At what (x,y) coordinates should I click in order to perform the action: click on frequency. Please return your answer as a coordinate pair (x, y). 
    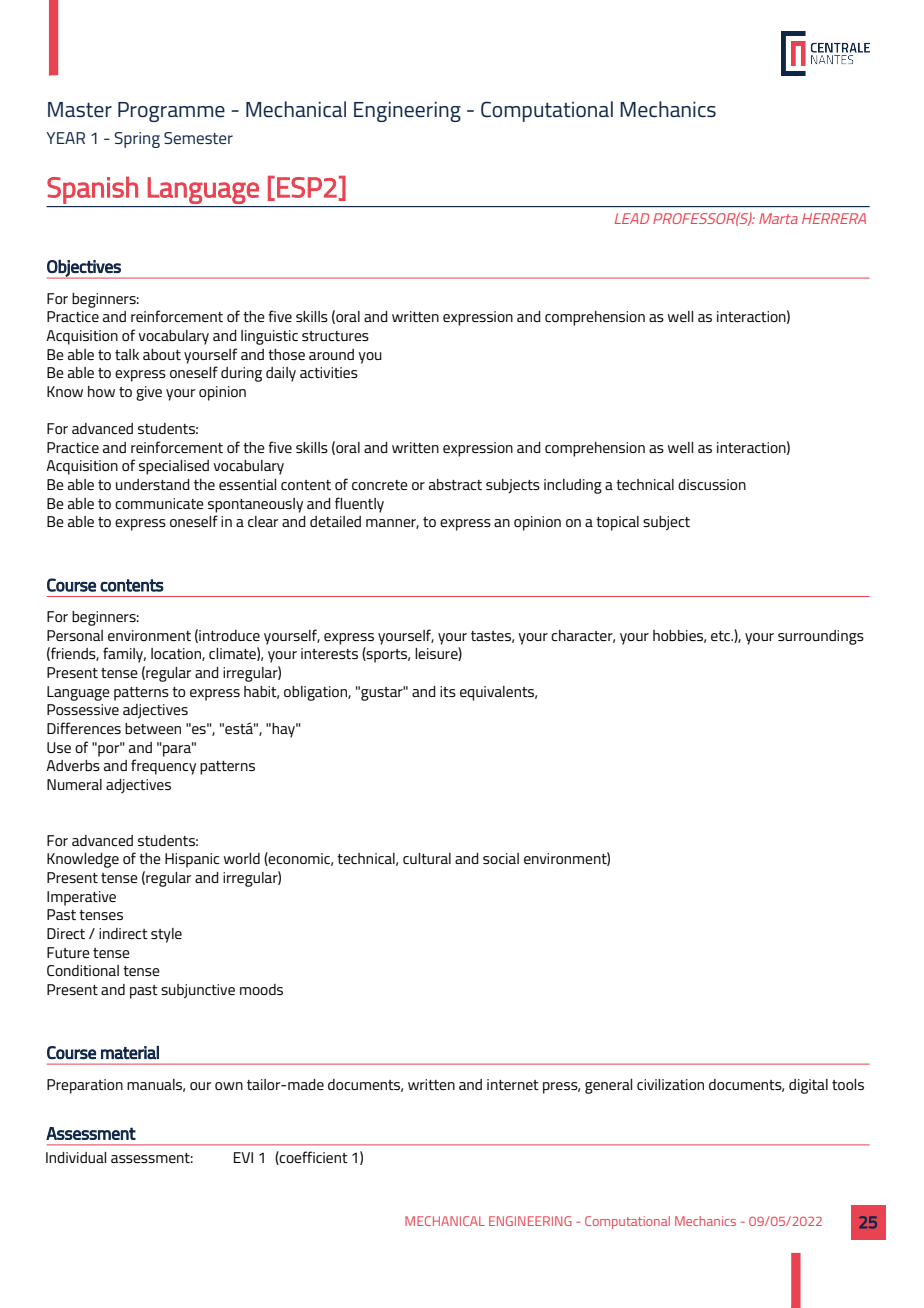
    Looking at the image, I should click on (163, 767).
